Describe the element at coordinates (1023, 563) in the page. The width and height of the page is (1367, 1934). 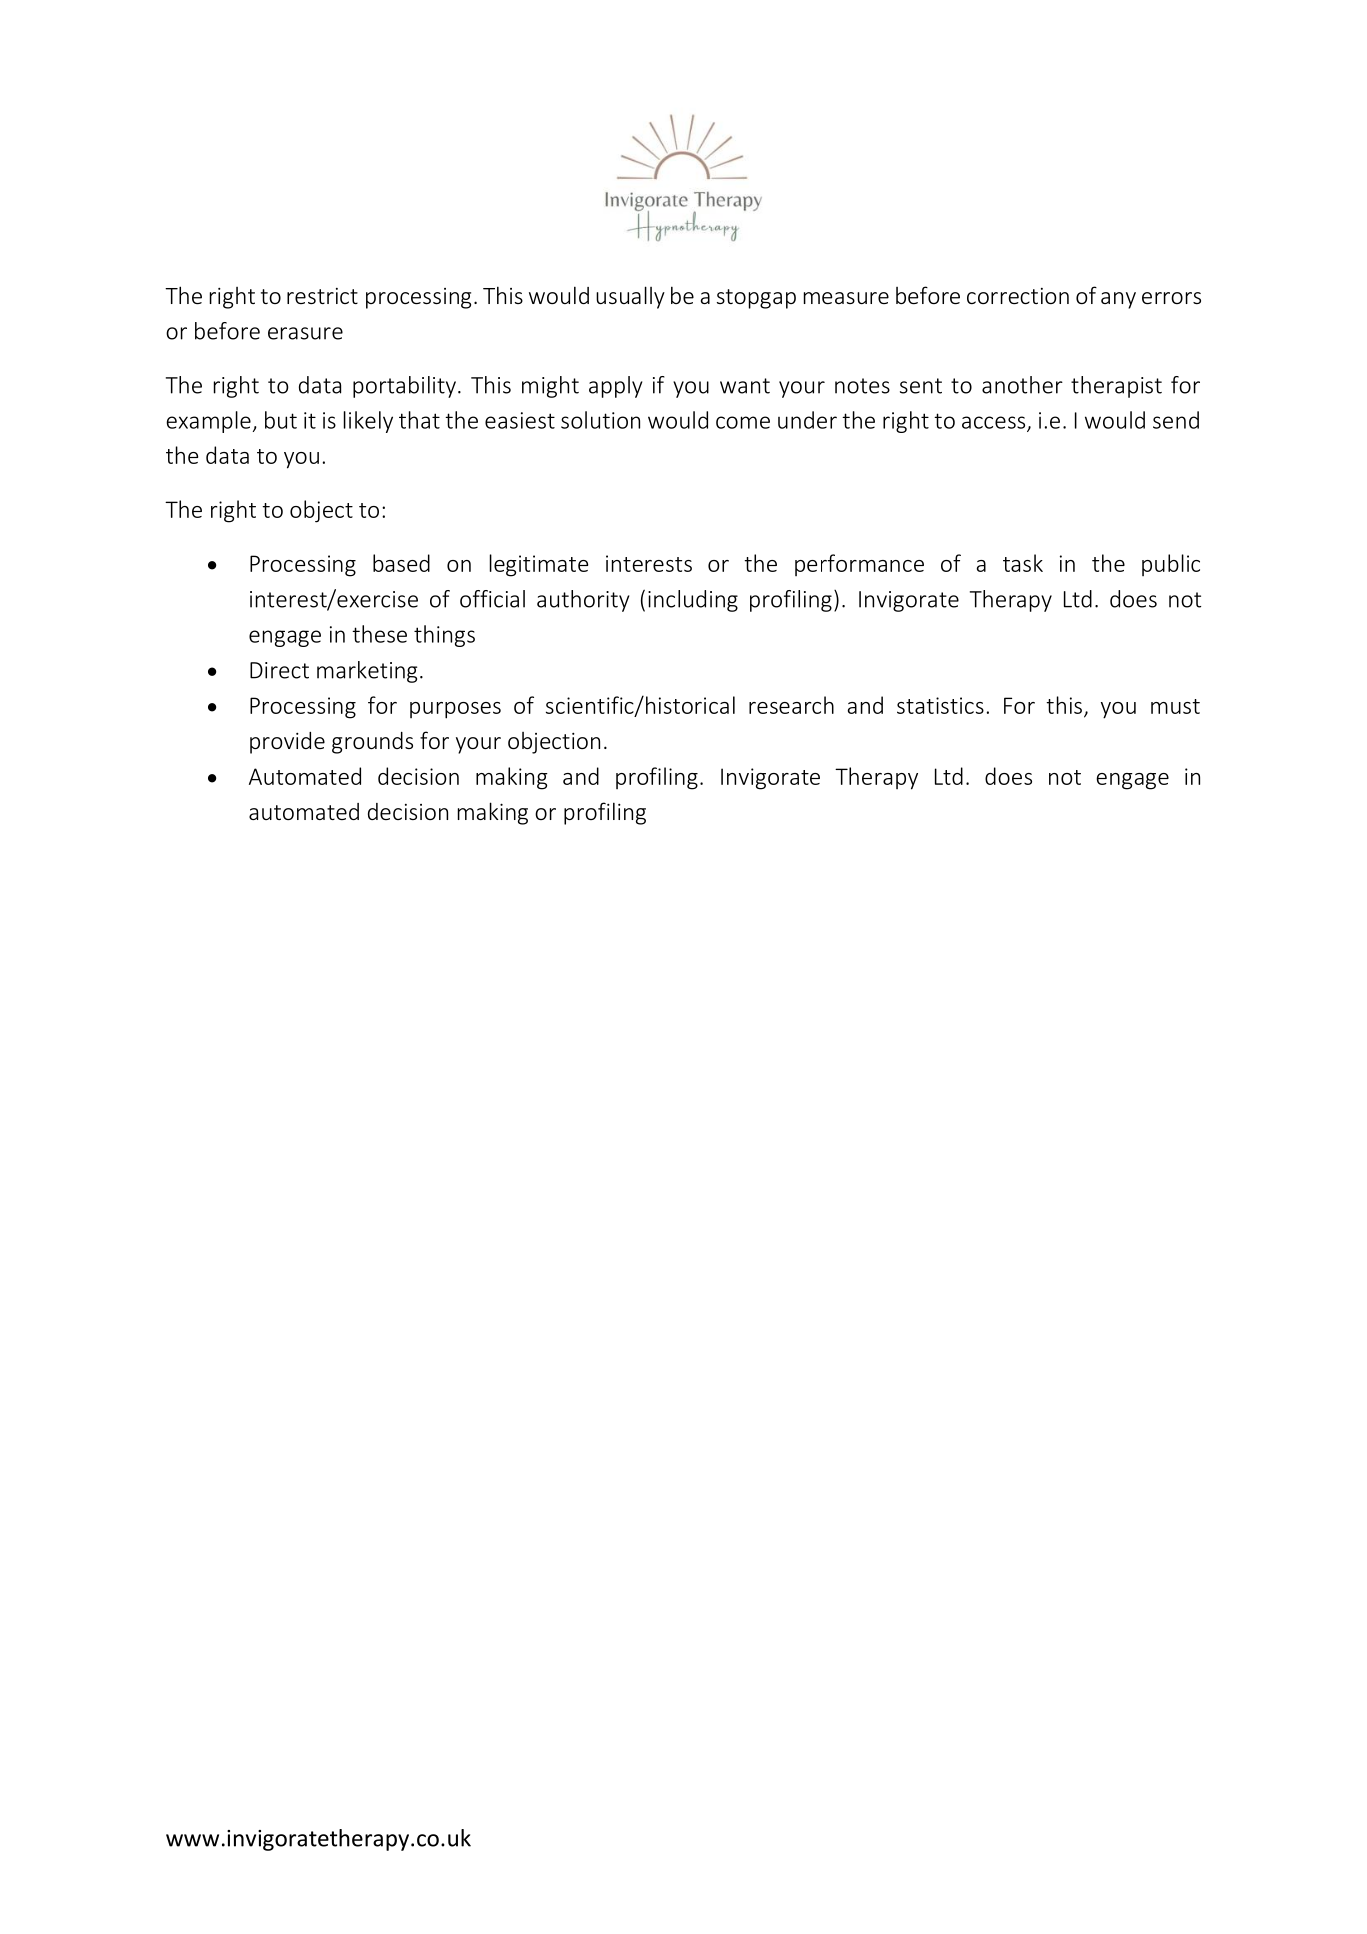
I see `task` at that location.
